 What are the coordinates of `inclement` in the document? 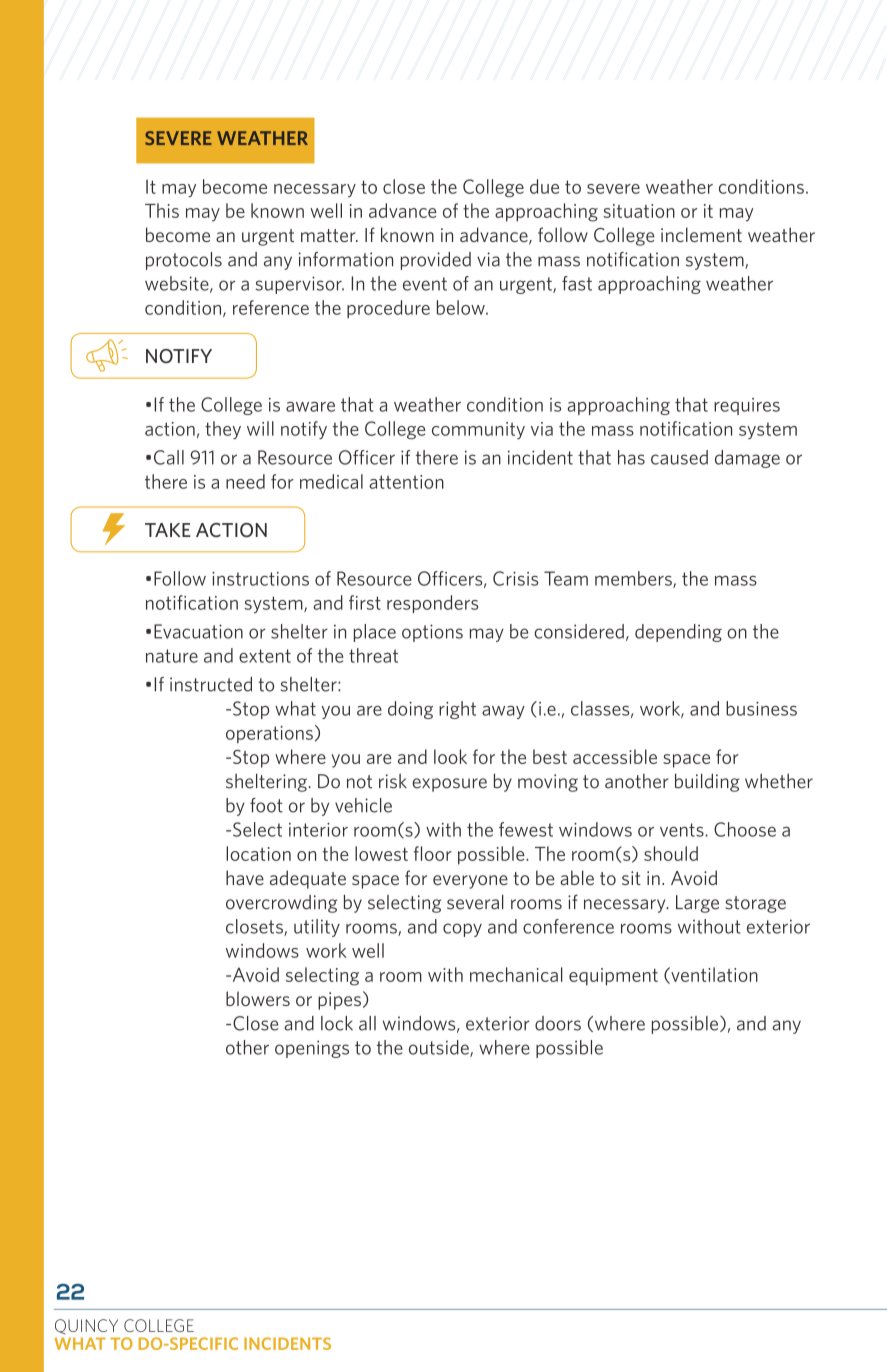 It's located at (701, 234).
